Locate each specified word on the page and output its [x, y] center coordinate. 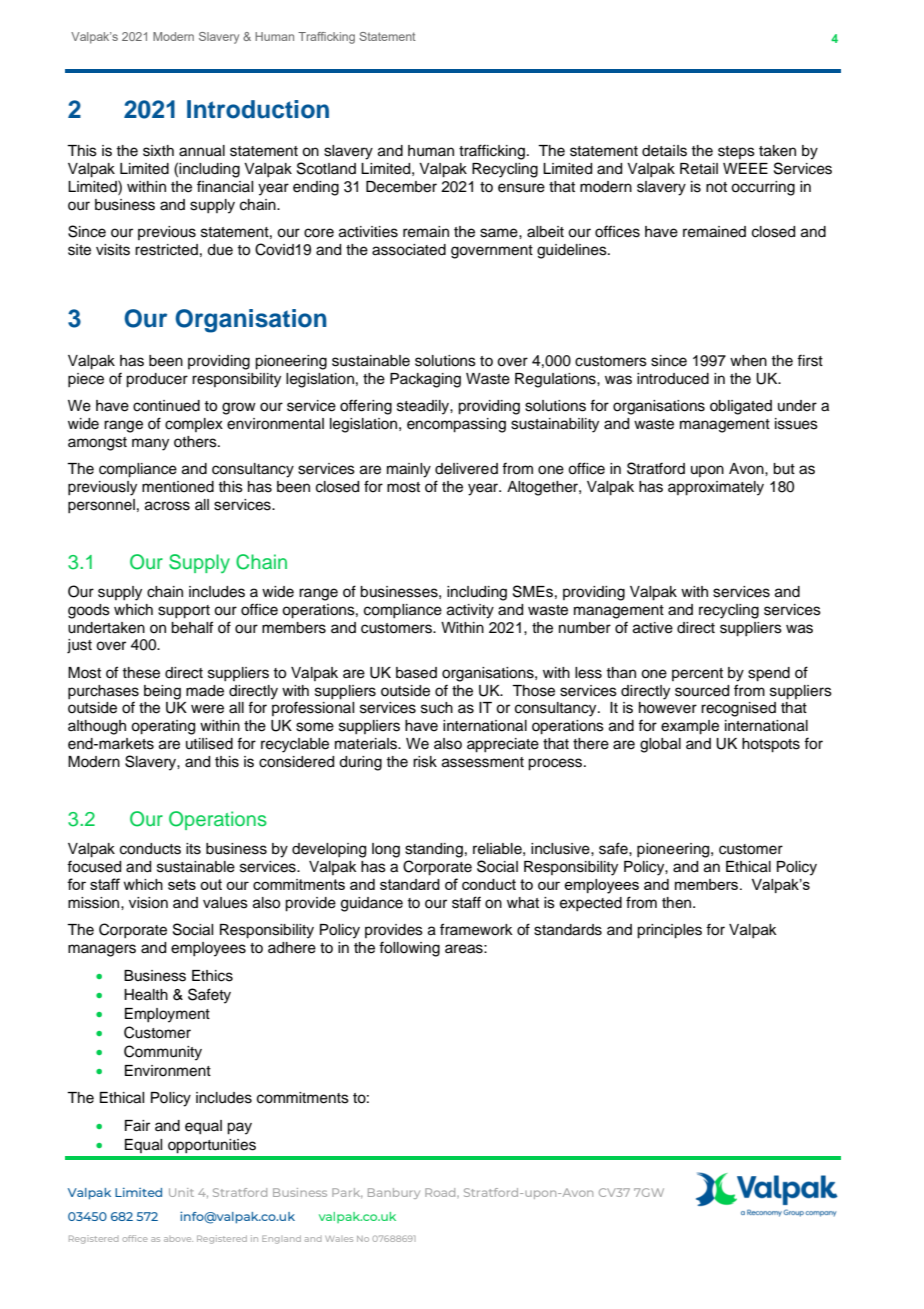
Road [441, 1192]
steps [736, 152]
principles [669, 931]
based [416, 673]
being [162, 692]
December [401, 187]
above [178, 1239]
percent [697, 674]
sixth [158, 151]
